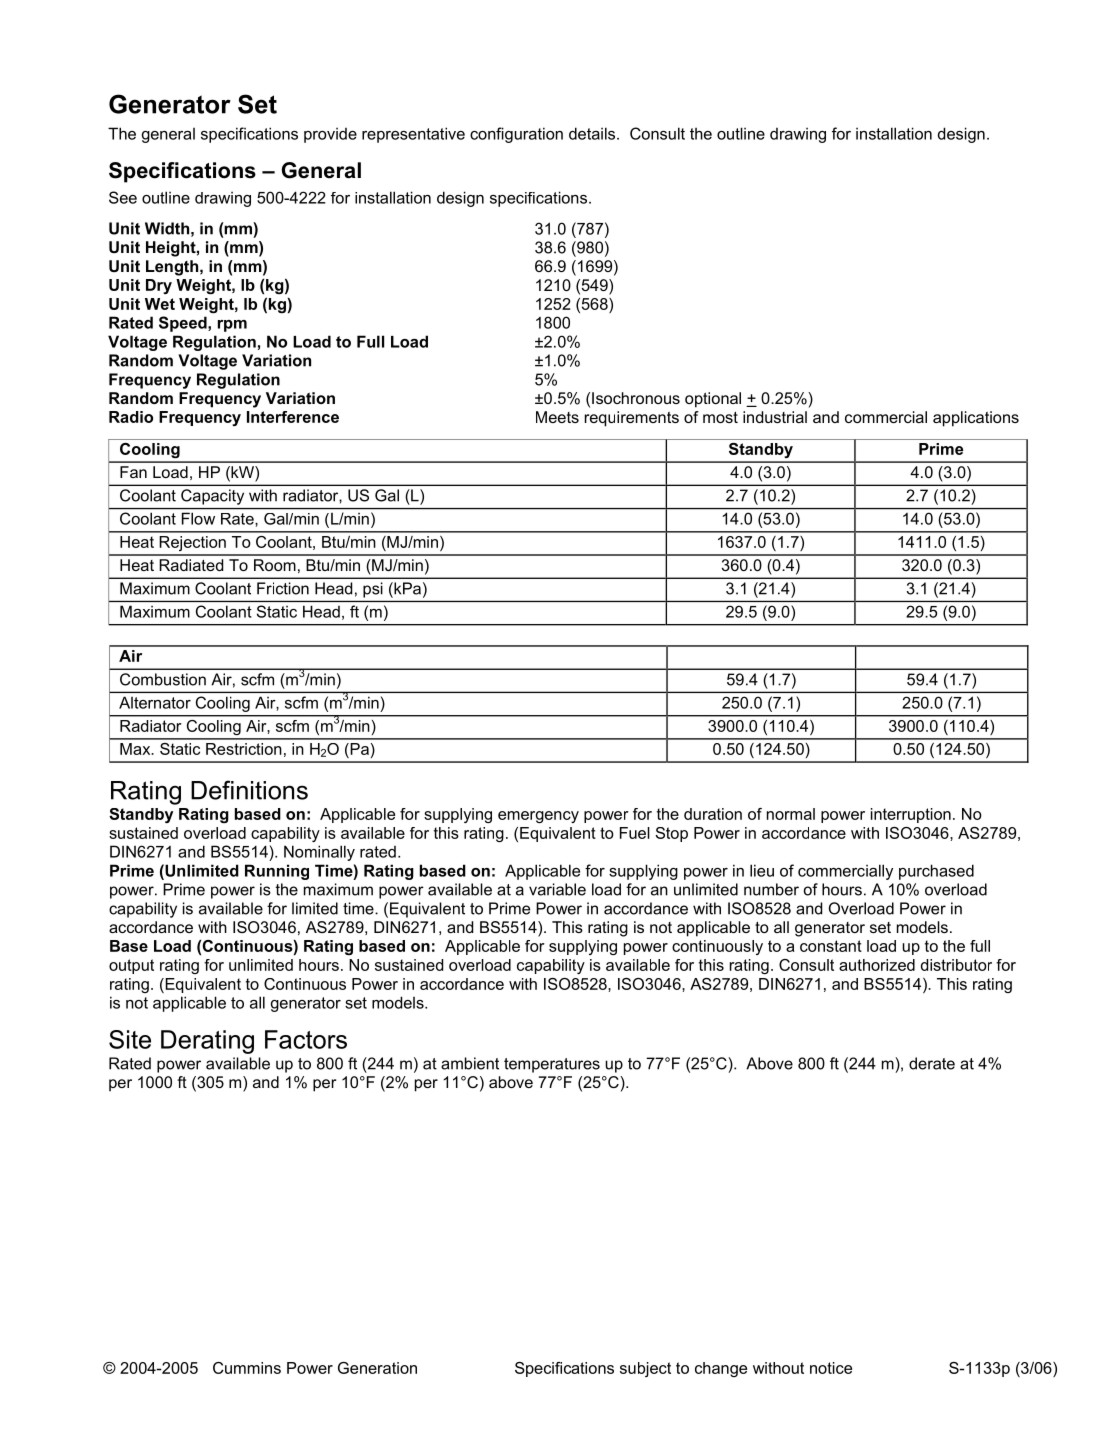  I want to click on Cummins, so click(247, 1368).
